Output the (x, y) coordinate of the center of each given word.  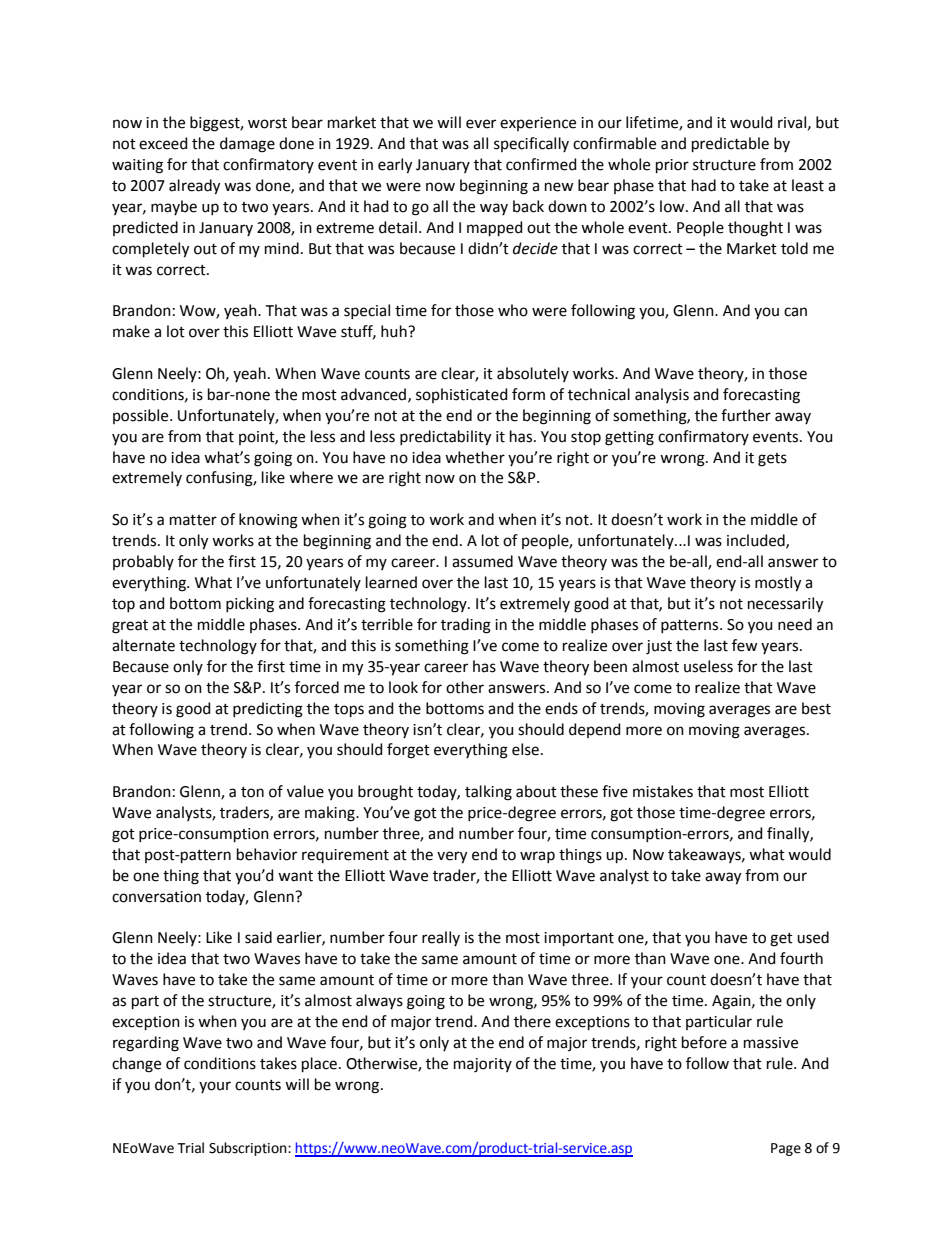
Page (786, 1149)
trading (466, 626)
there (532, 1021)
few (745, 645)
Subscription (249, 1149)
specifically (531, 144)
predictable (730, 144)
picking (250, 605)
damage (247, 145)
